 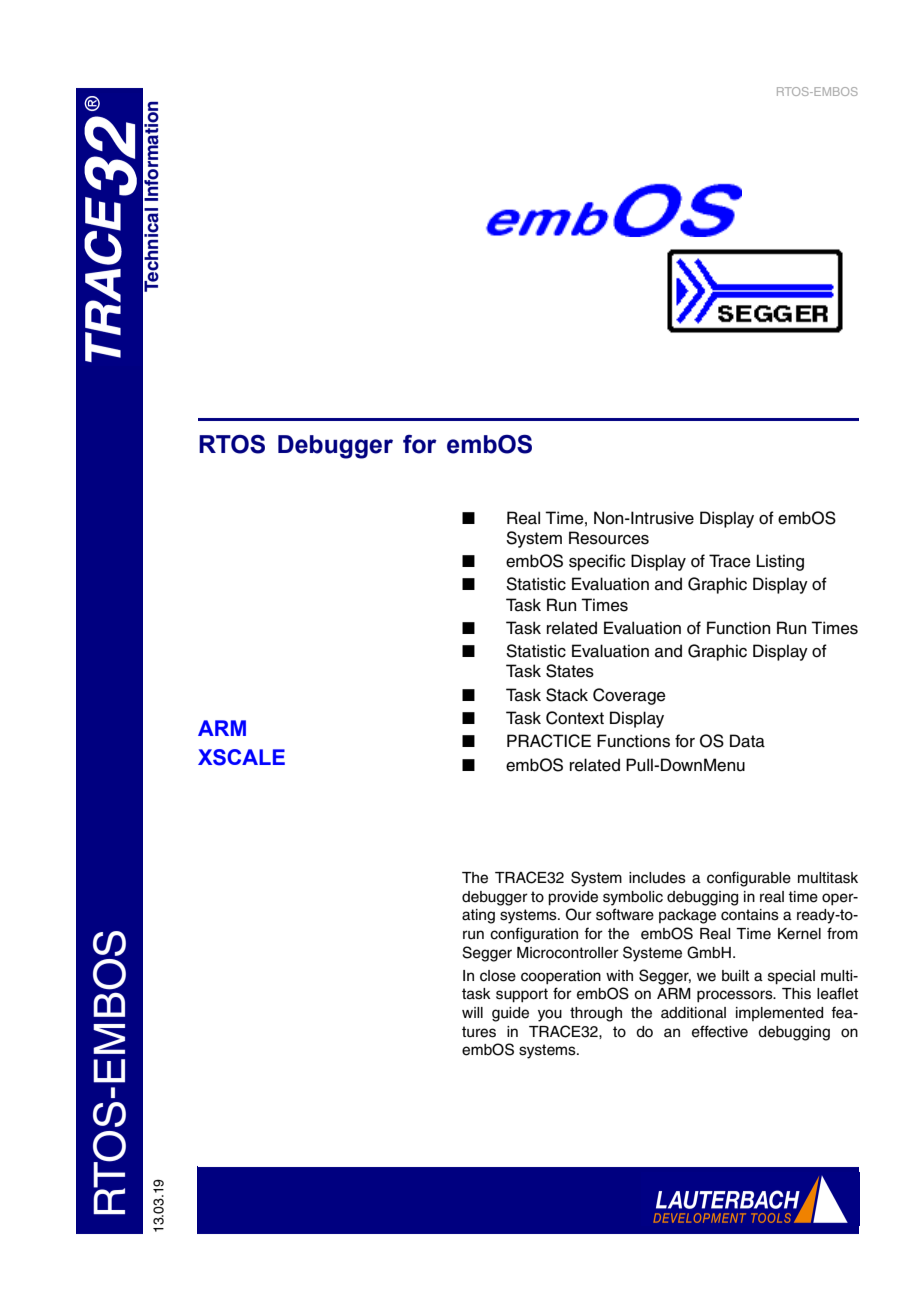 I want to click on you, so click(x=550, y=1015).
